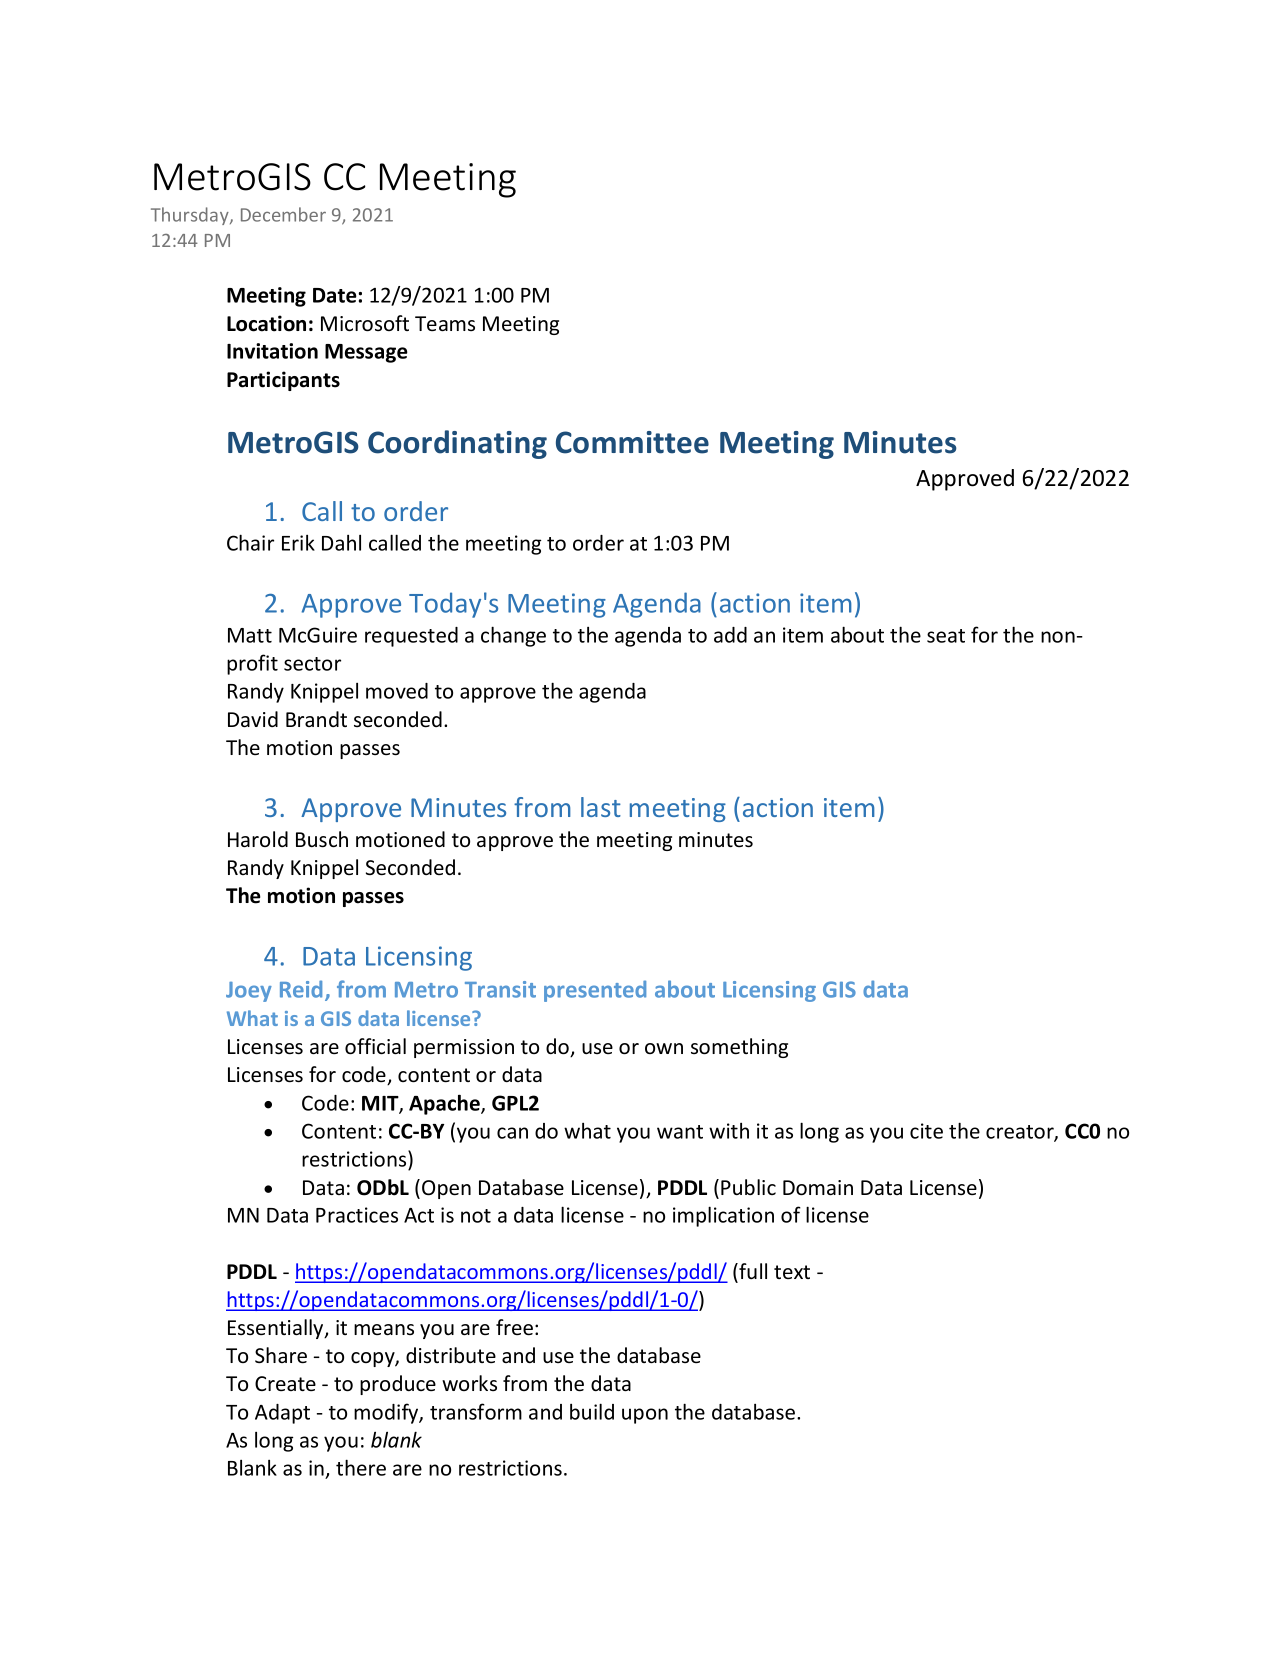 The height and width of the page is (1658, 1281). Describe the element at coordinates (632, 442) in the page. I see `Committee` at that location.
